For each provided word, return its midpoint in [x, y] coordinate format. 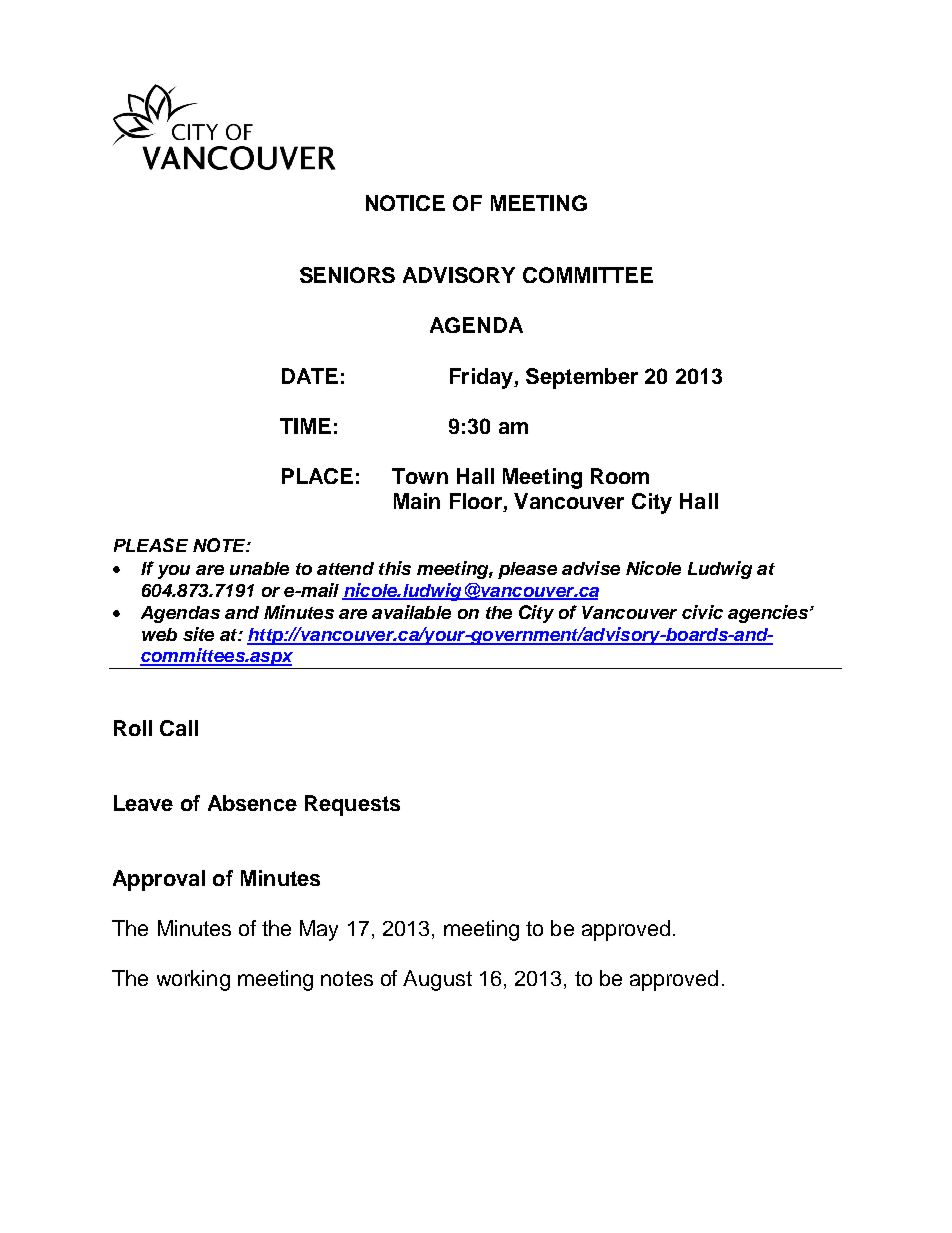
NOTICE [405, 203]
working [193, 980]
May [319, 930]
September [582, 378]
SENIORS [347, 275]
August [437, 980]
